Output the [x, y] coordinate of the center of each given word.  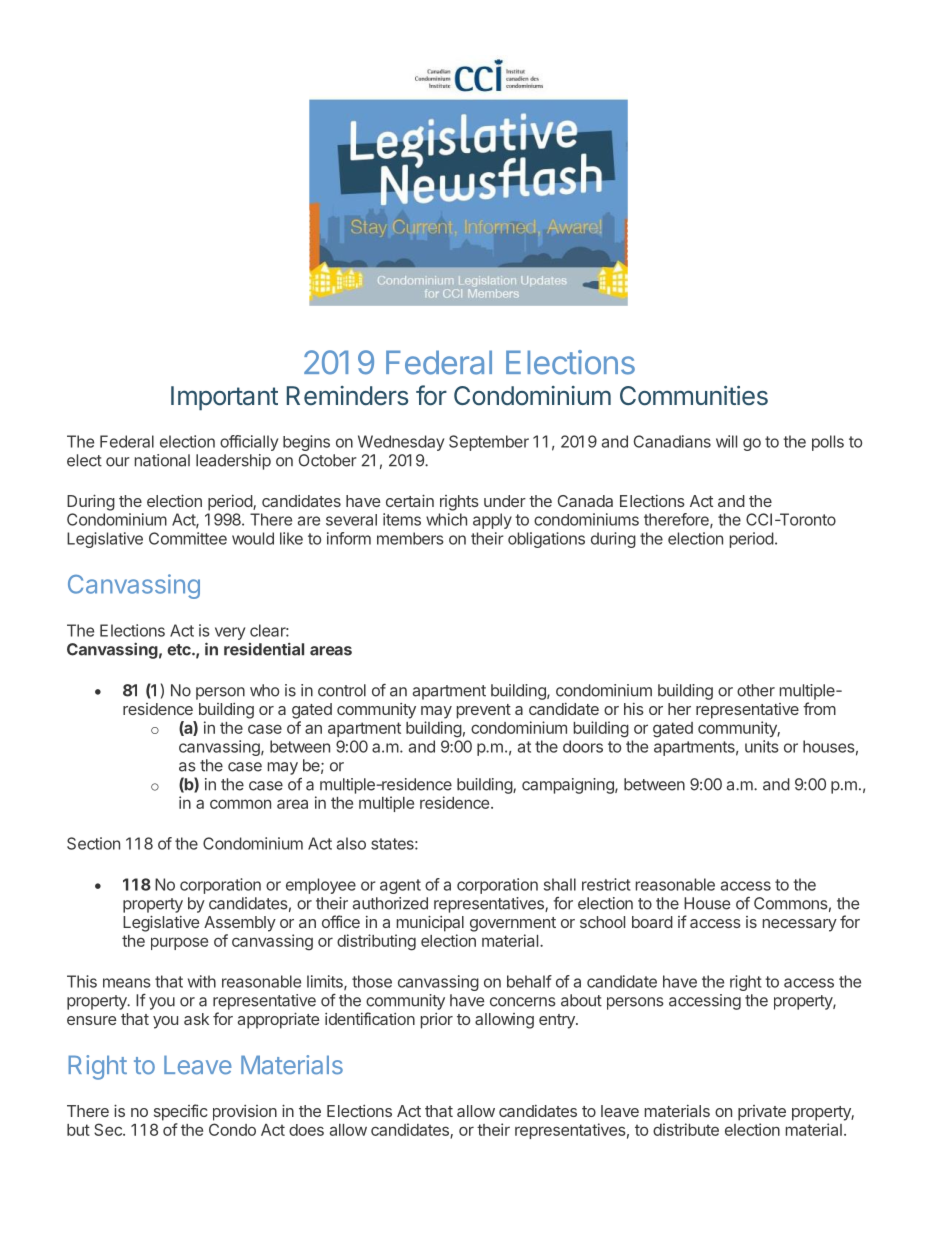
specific [180, 1112]
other [756, 690]
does [306, 1130]
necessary [800, 925]
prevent [484, 711]
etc [180, 650]
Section [93, 843]
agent [400, 886]
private [762, 1113]
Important [224, 398]
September [489, 443]
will [726, 441]
